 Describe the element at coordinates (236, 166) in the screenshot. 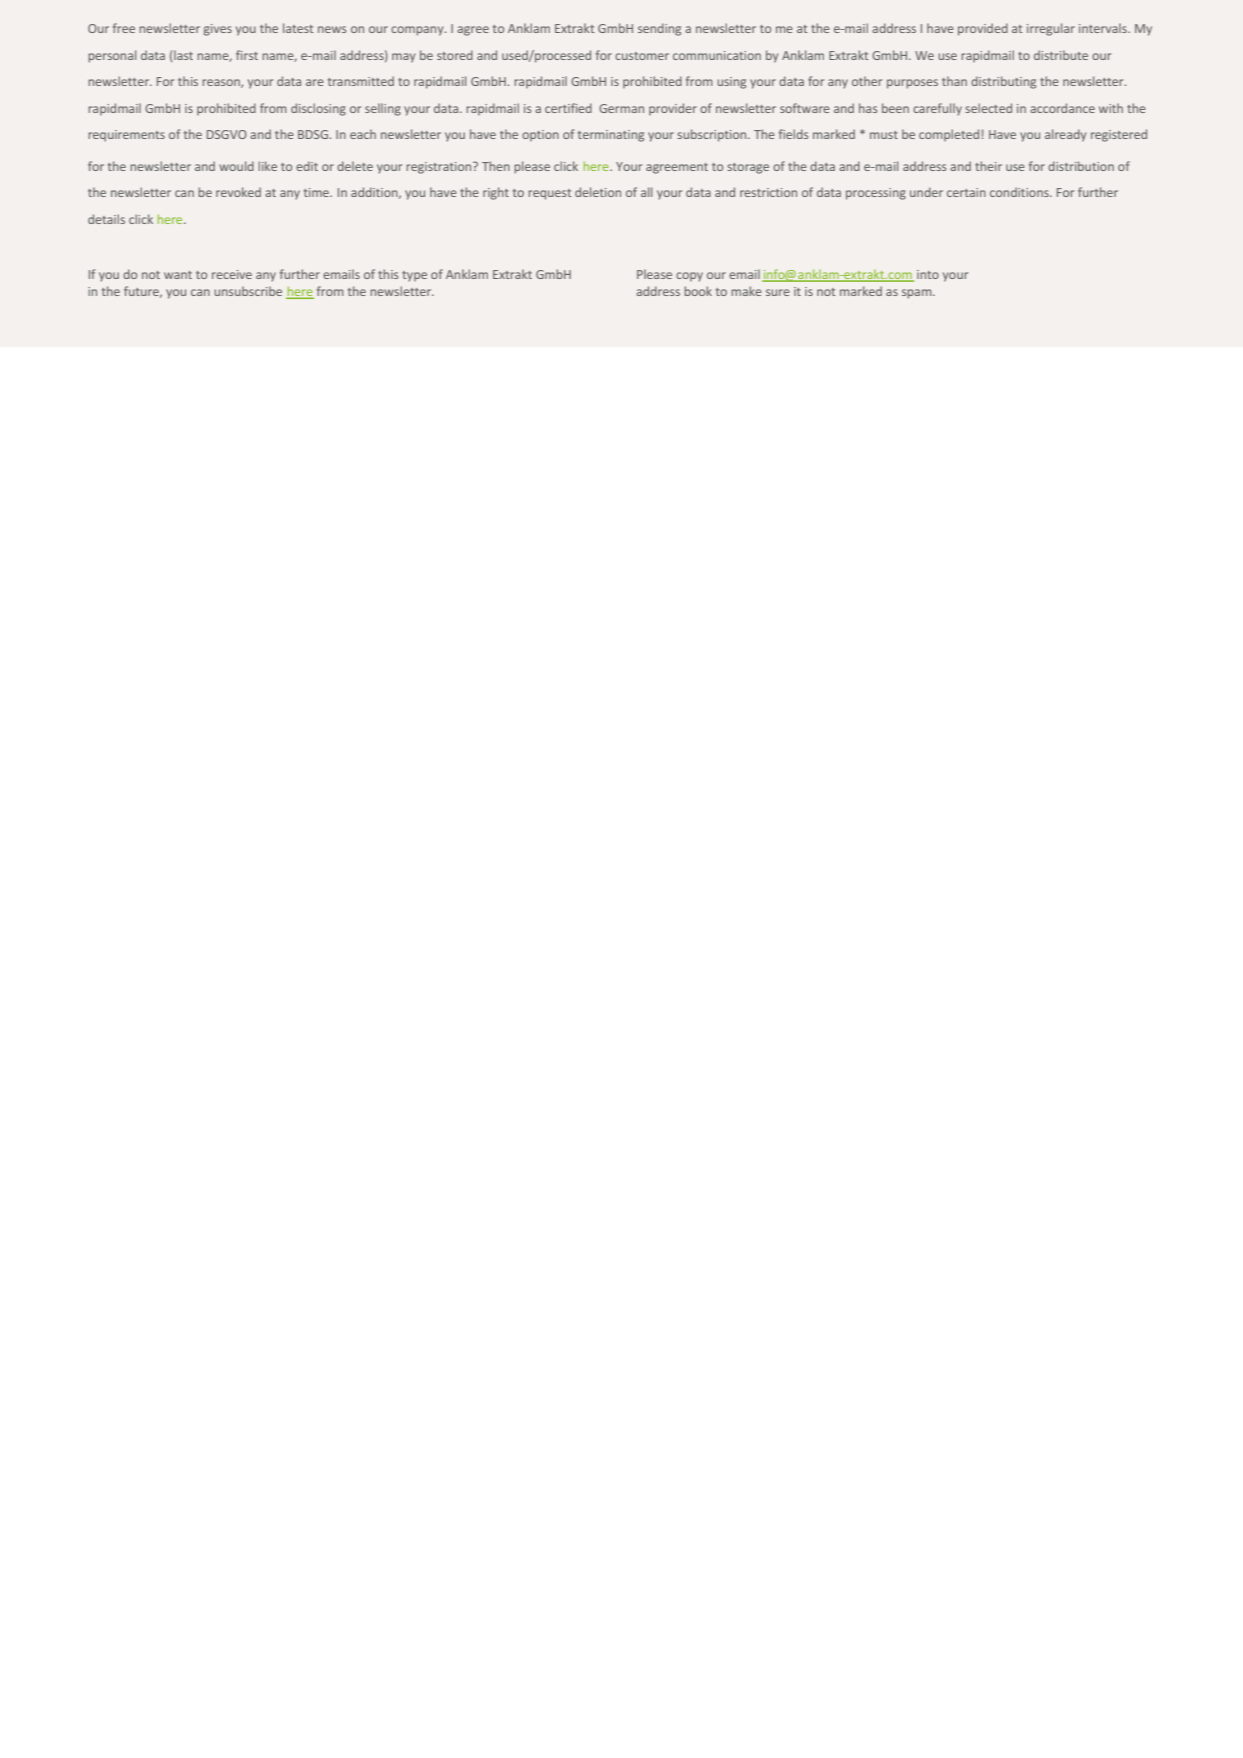

I see `would` at that location.
